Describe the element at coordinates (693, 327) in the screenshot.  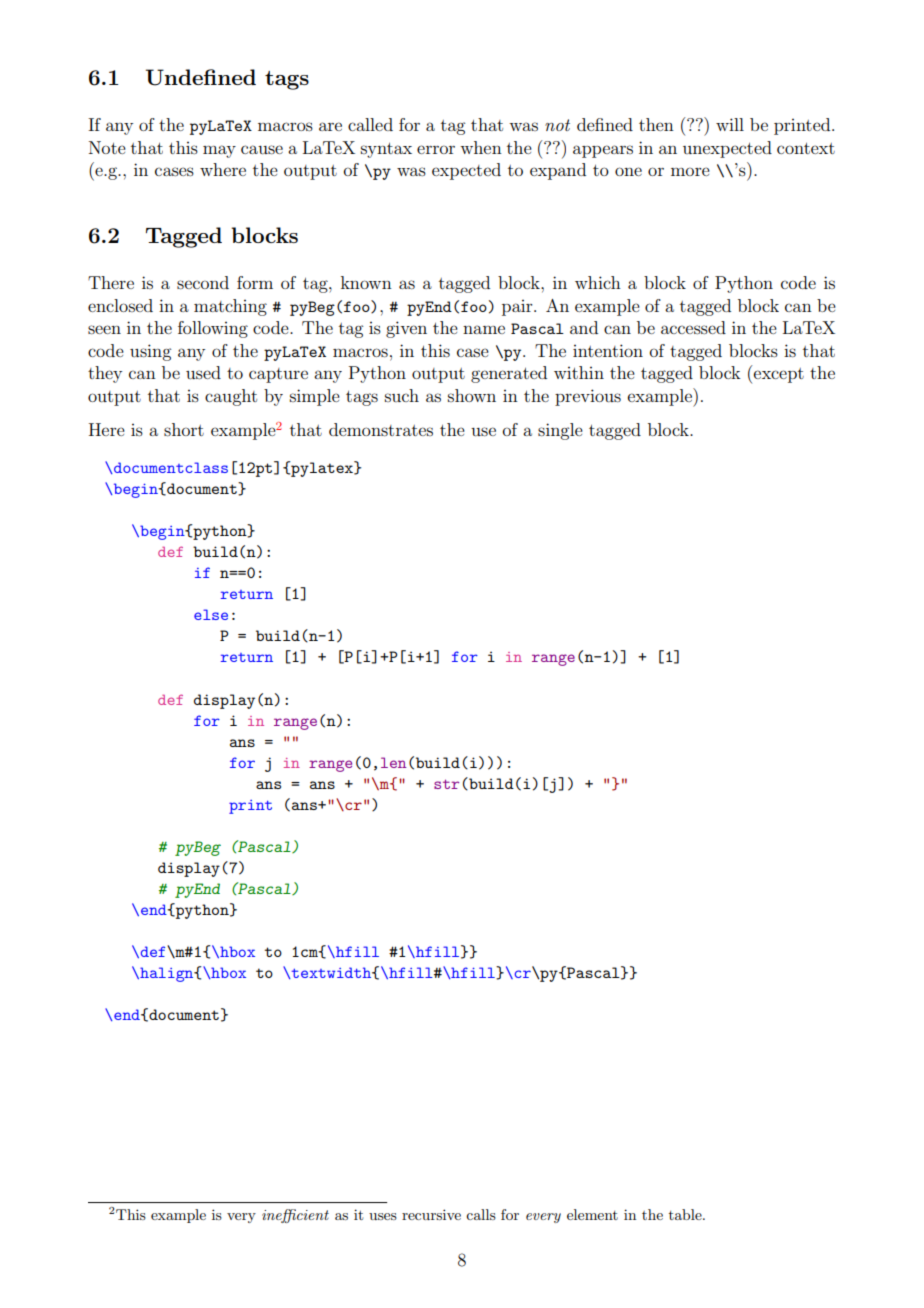
I see `accessed` at that location.
